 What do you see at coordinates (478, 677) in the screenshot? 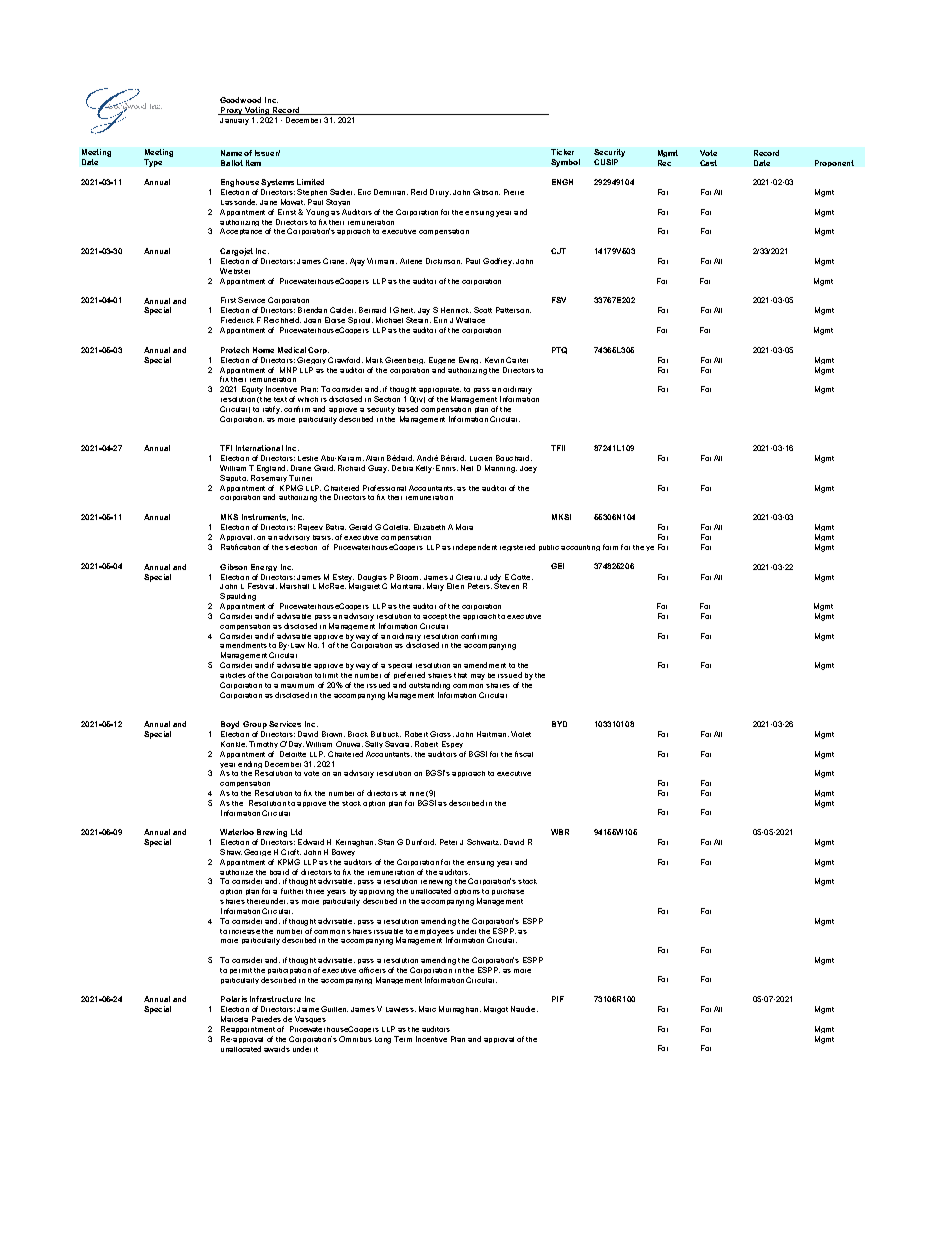
I see `may` at bounding box center [478, 677].
